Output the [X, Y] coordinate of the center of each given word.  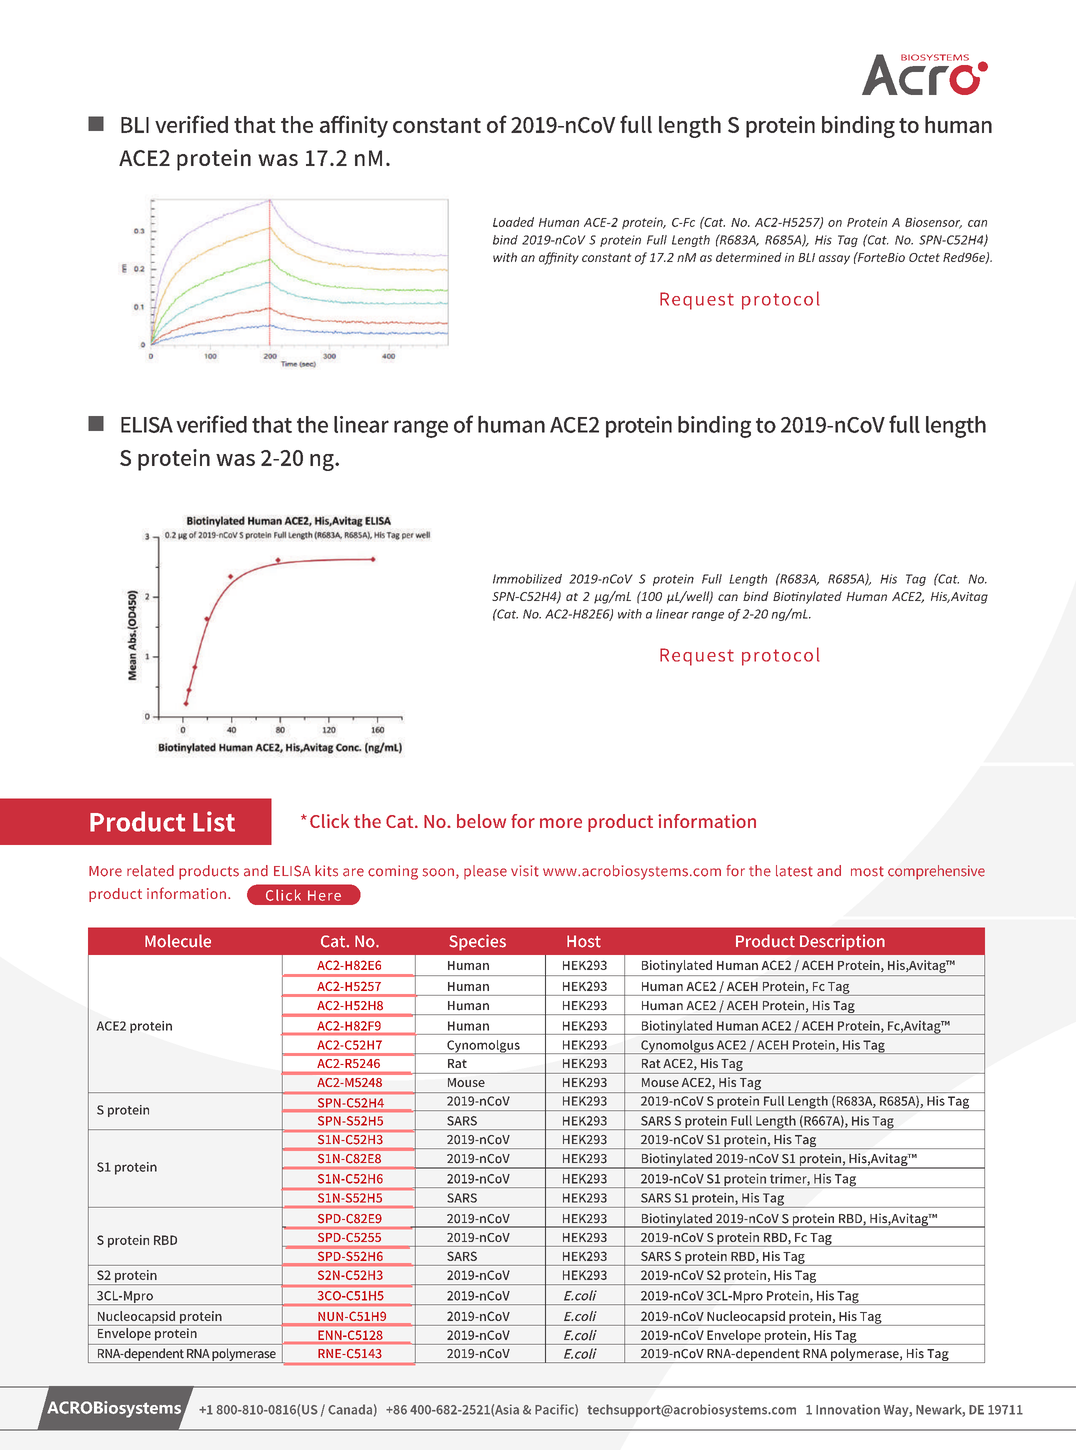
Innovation [848, 1409]
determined [749, 257]
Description [842, 943]
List [214, 821]
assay [834, 260]
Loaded [513, 222]
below [481, 821]
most [867, 871]
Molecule [178, 941]
